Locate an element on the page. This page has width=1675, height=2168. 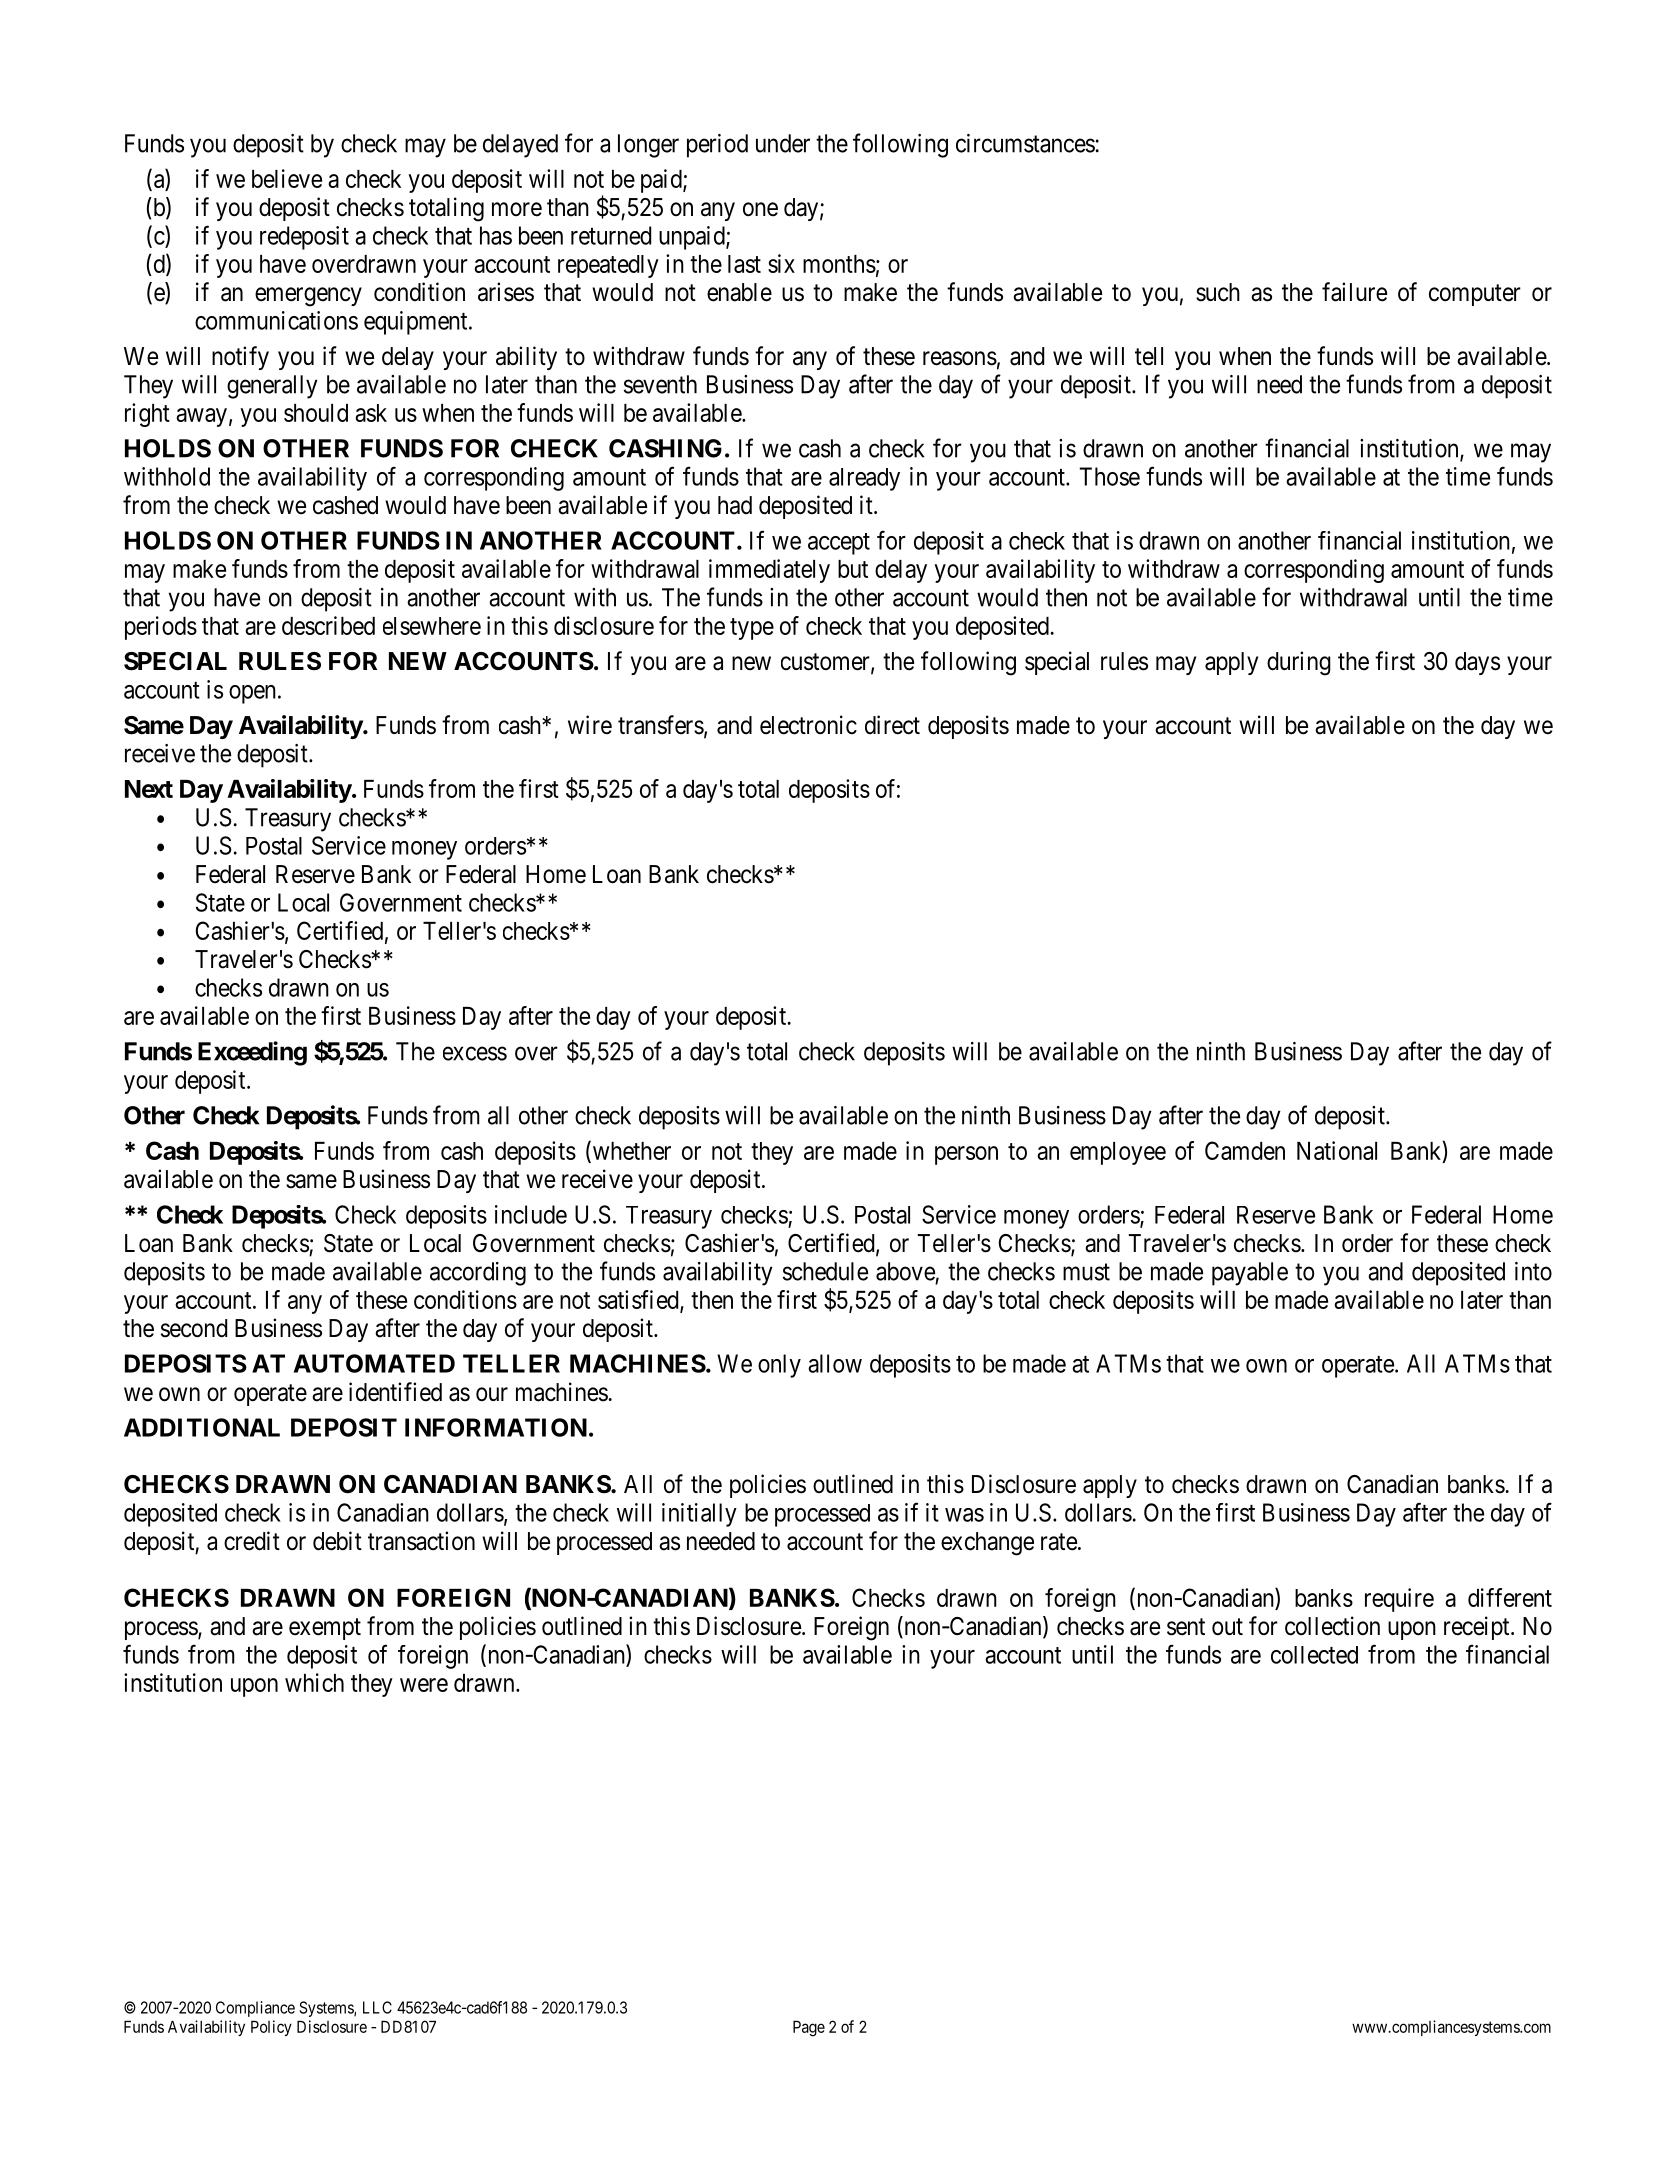
LLC is located at coordinates (377, 2007).
